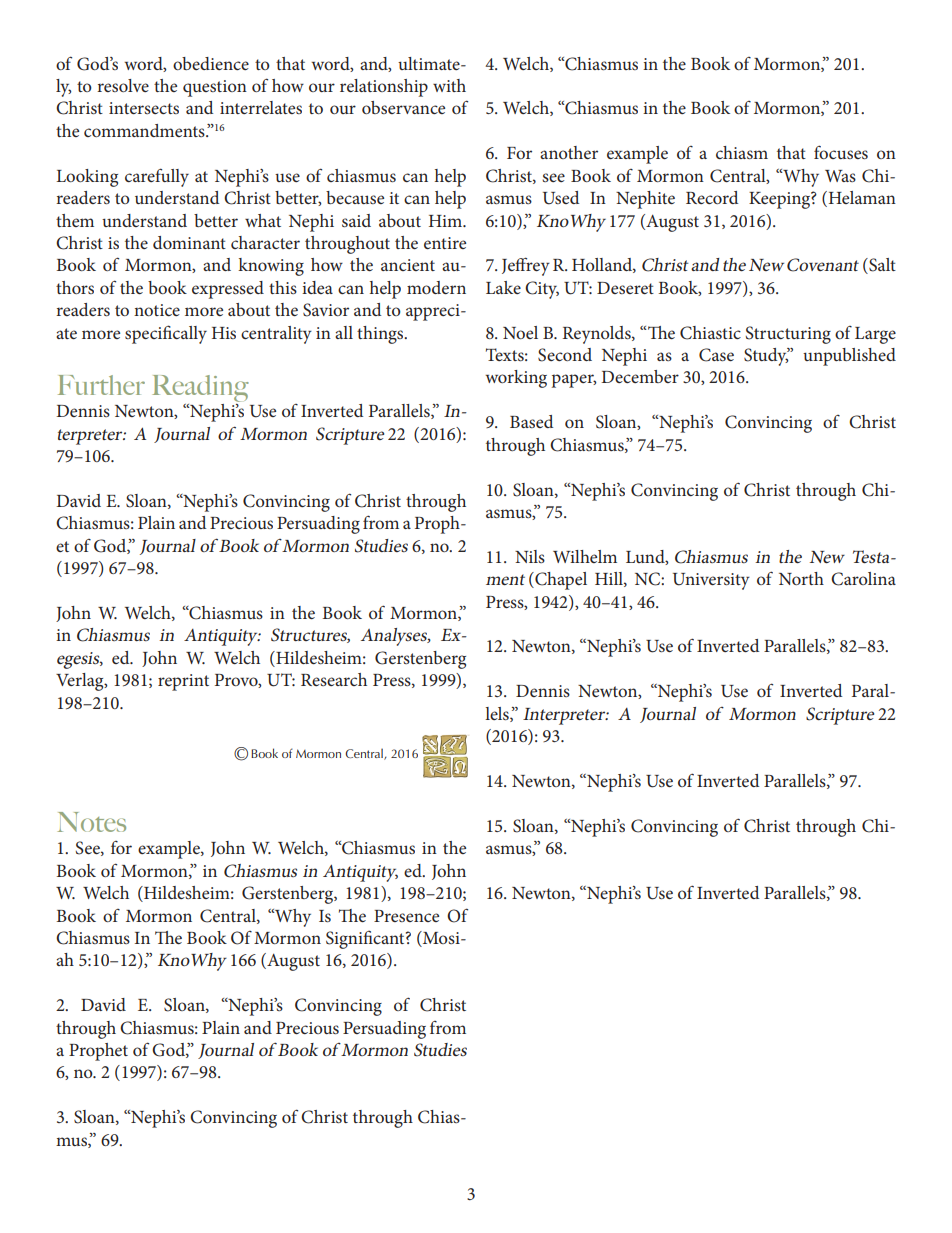 The width and height of the image is (952, 1233). What do you see at coordinates (92, 822) in the image?
I see `Notes` at bounding box center [92, 822].
